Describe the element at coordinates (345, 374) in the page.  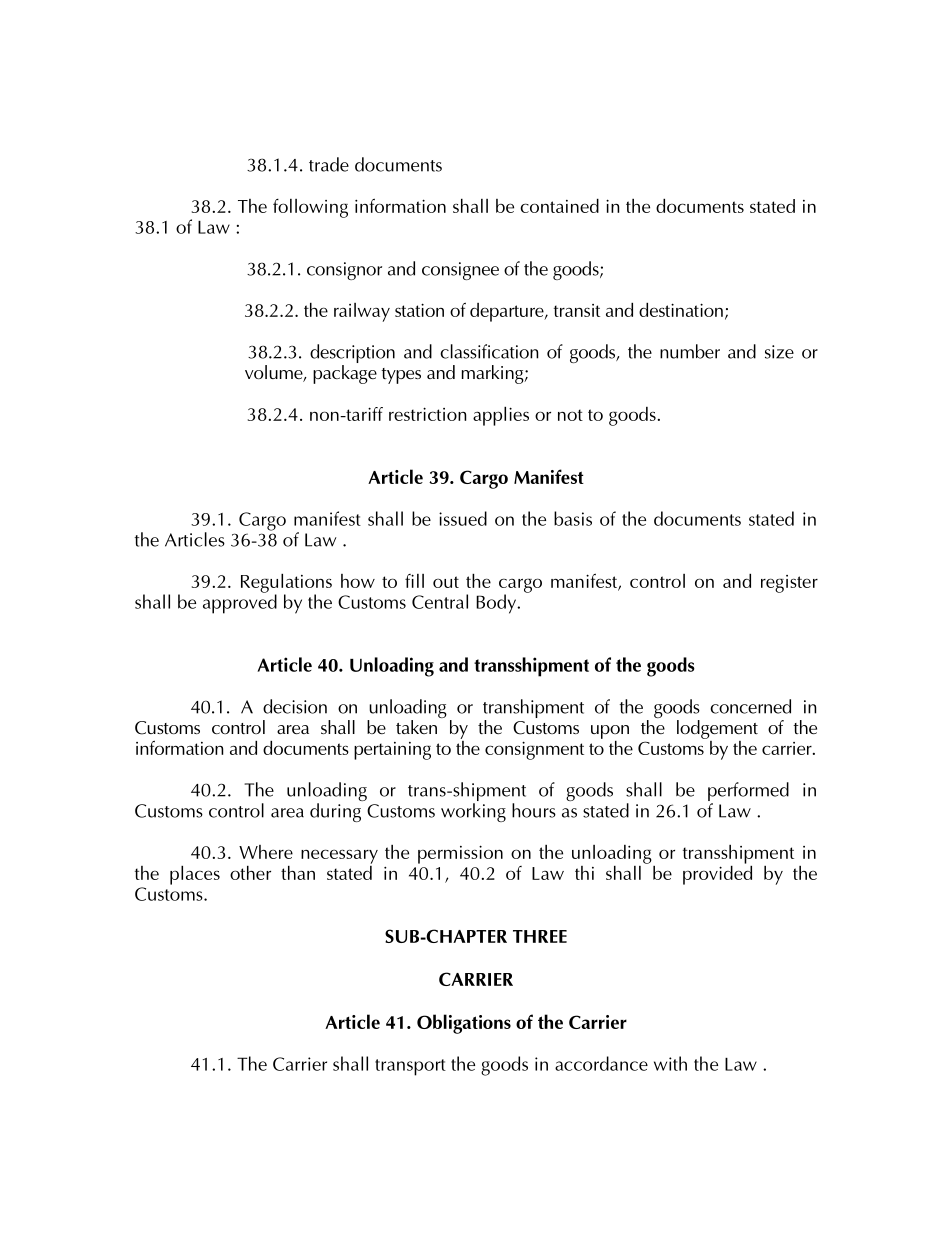
I see `package` at that location.
